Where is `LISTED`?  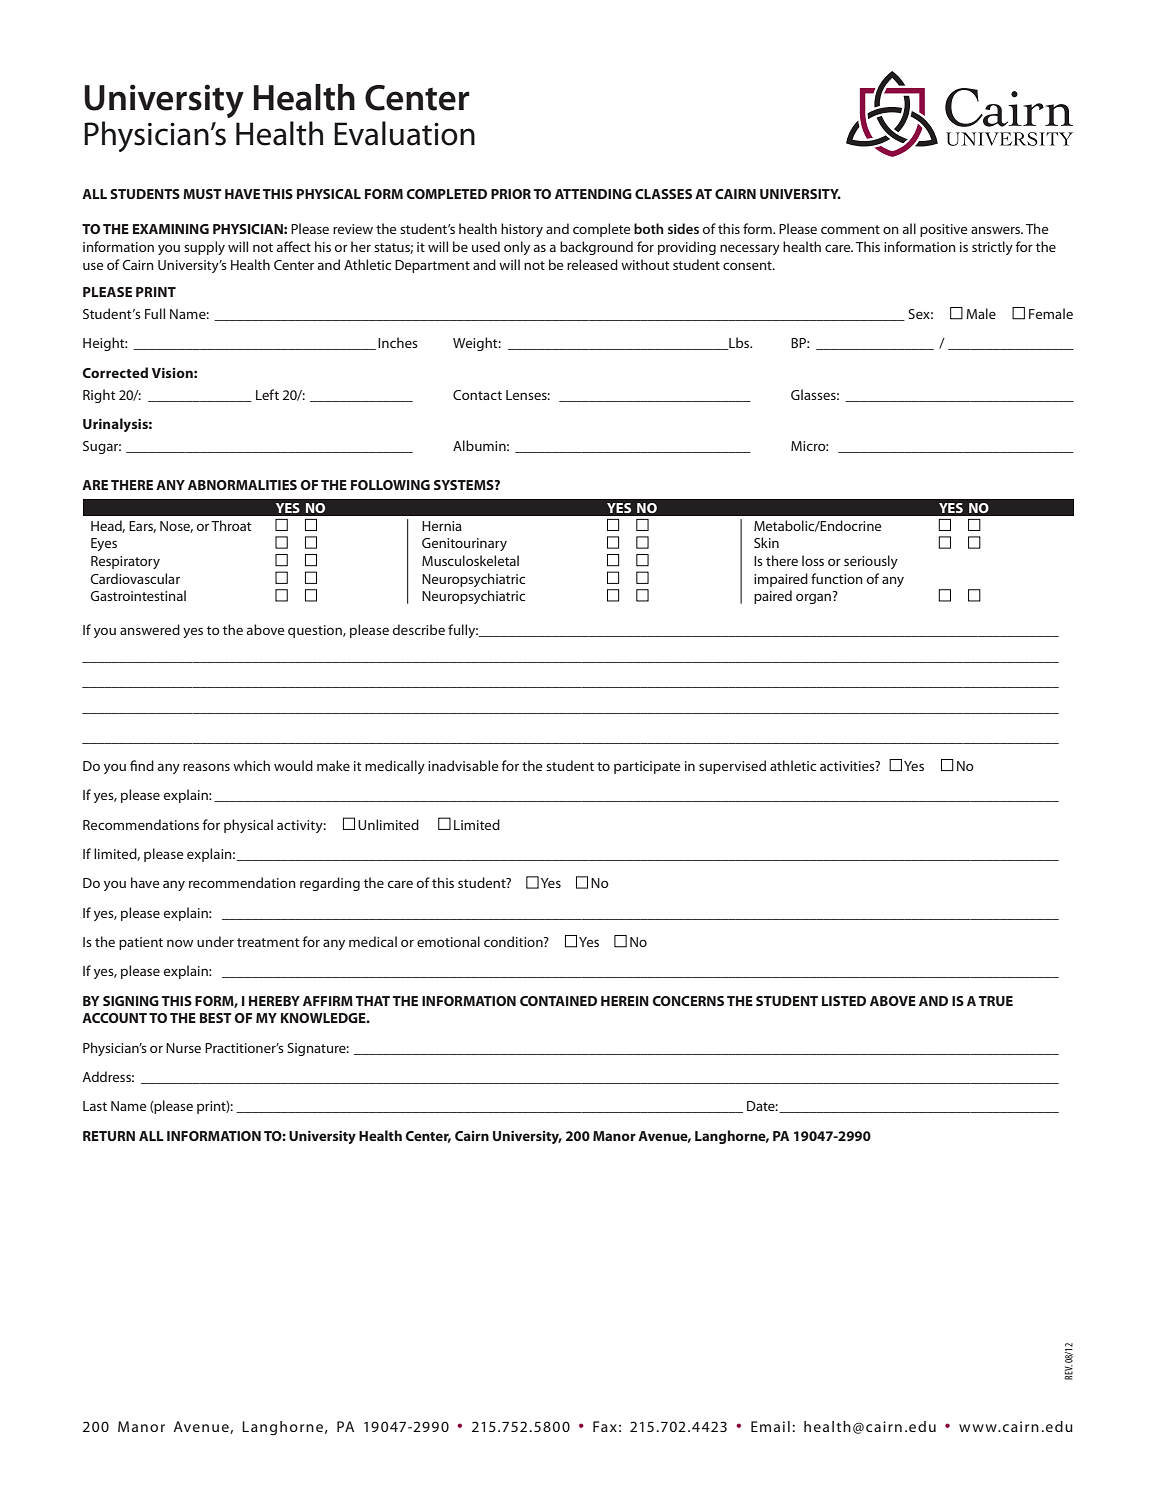 LISTED is located at coordinates (844, 1001).
